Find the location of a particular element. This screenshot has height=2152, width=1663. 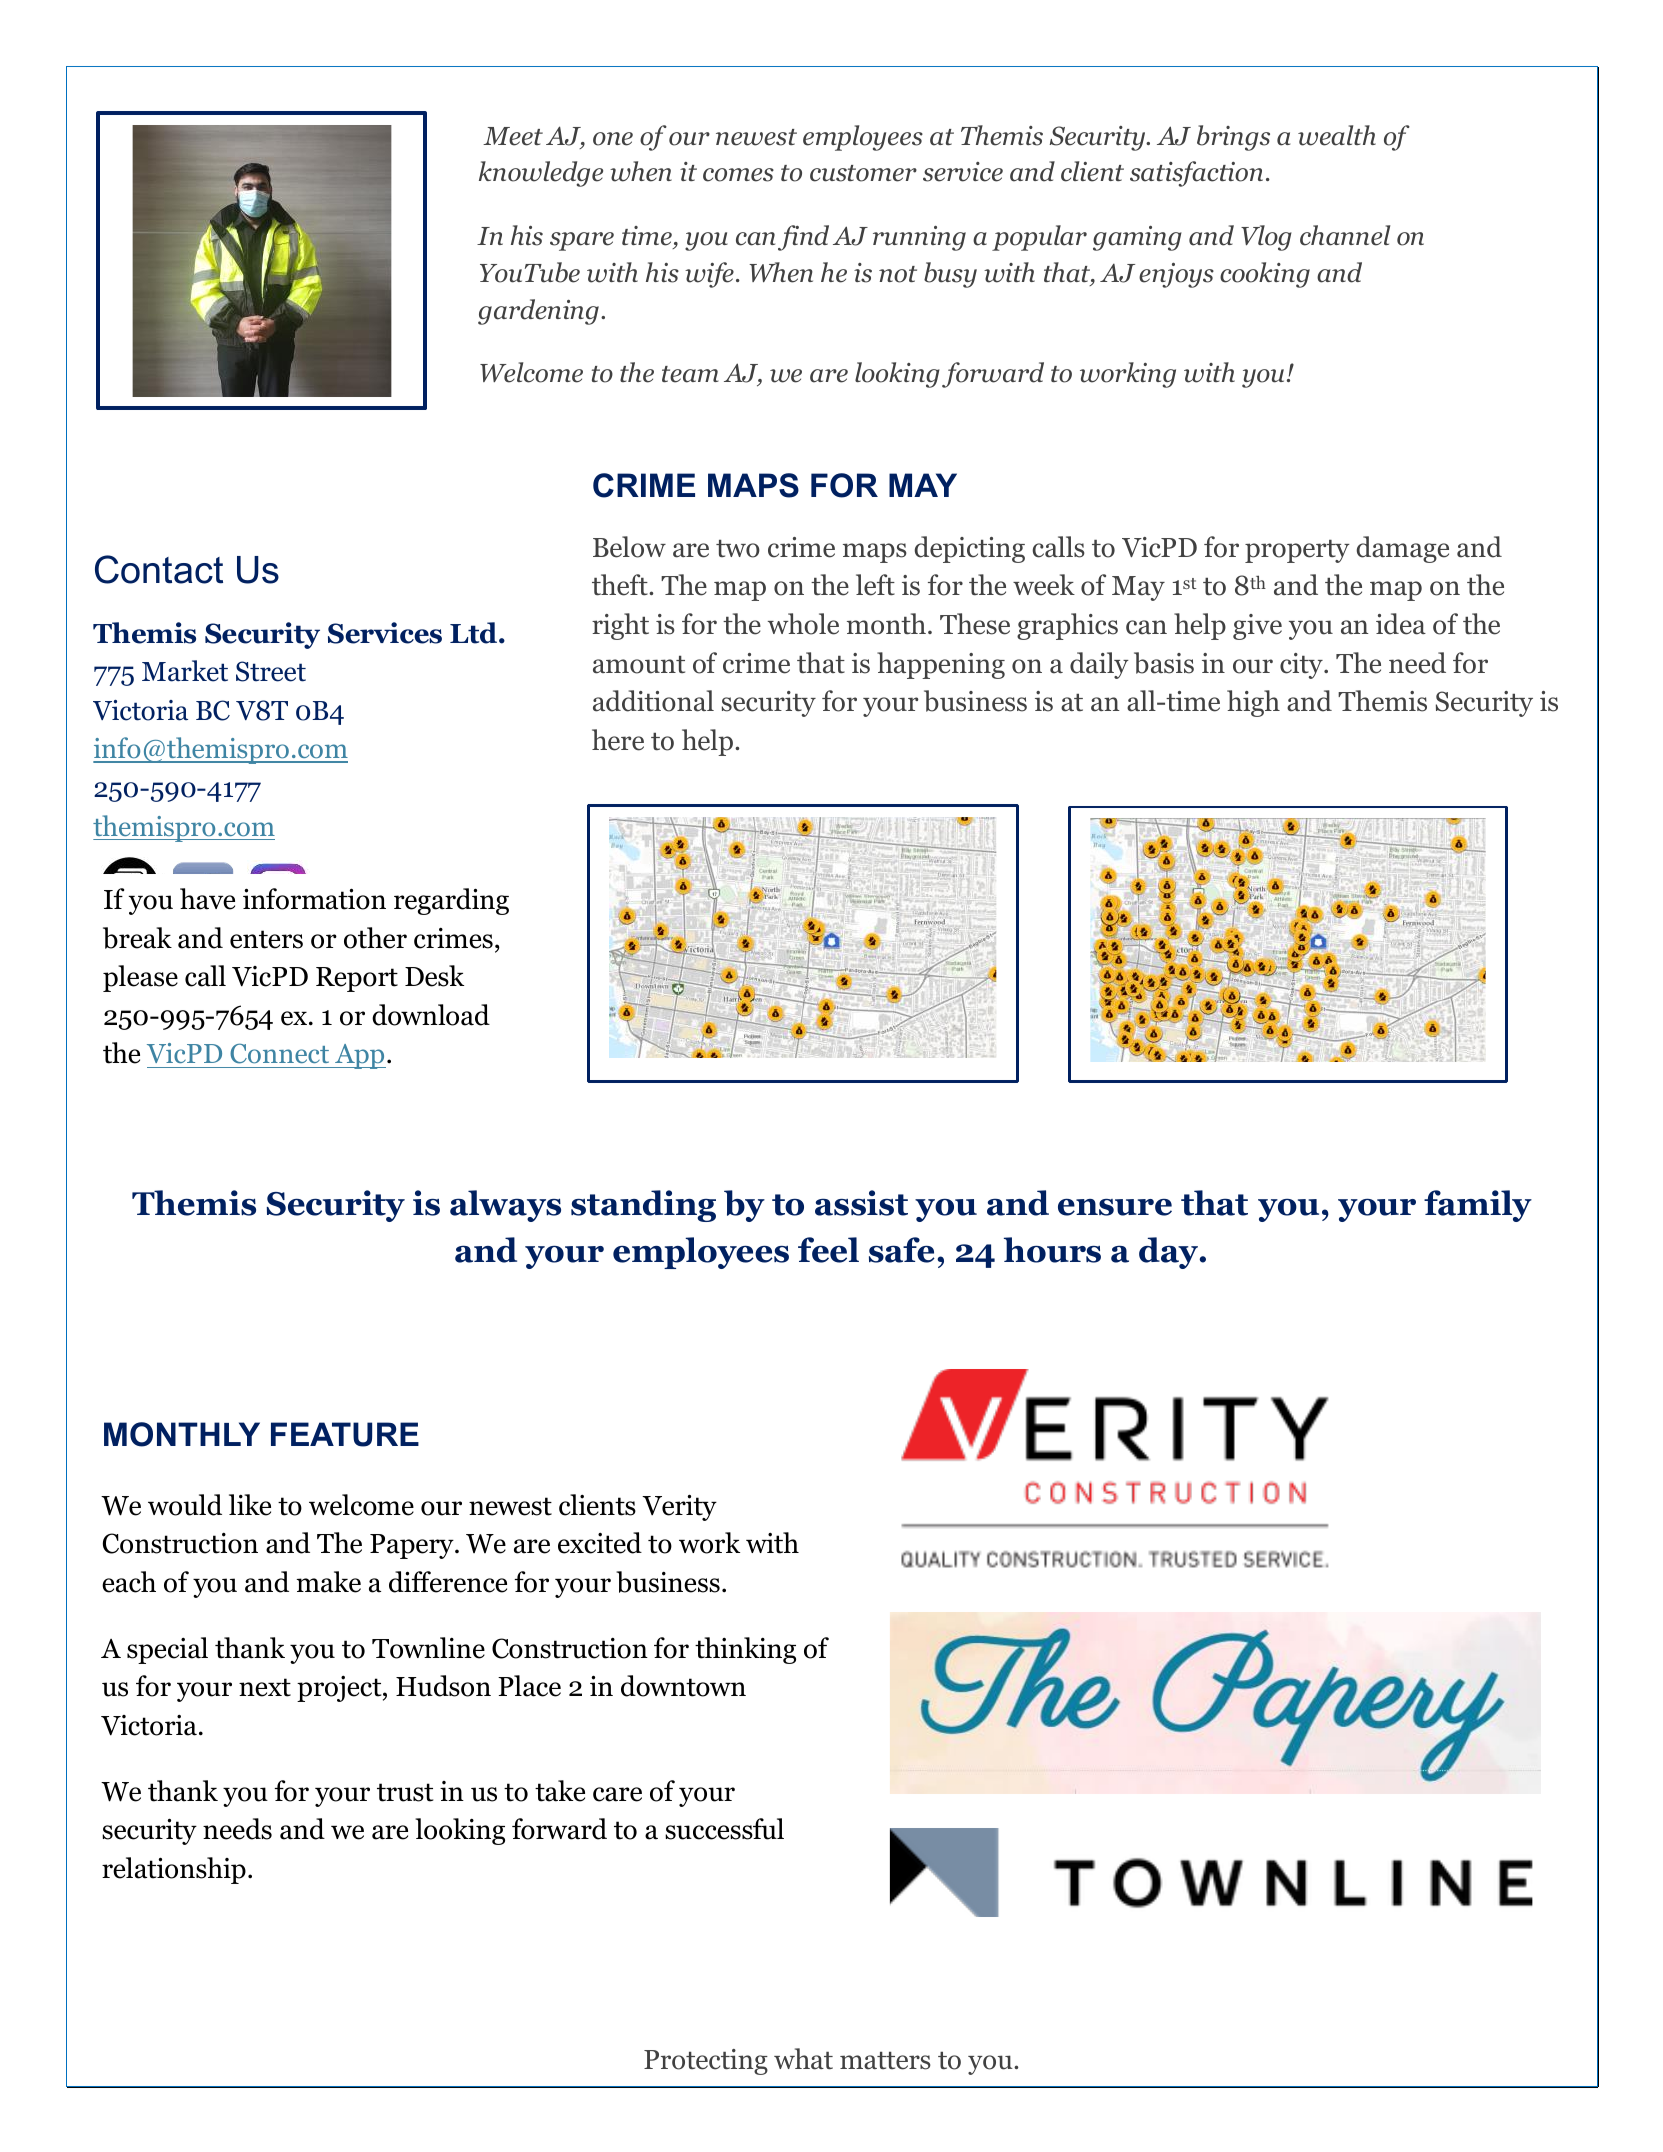

find is located at coordinates (803, 238).
